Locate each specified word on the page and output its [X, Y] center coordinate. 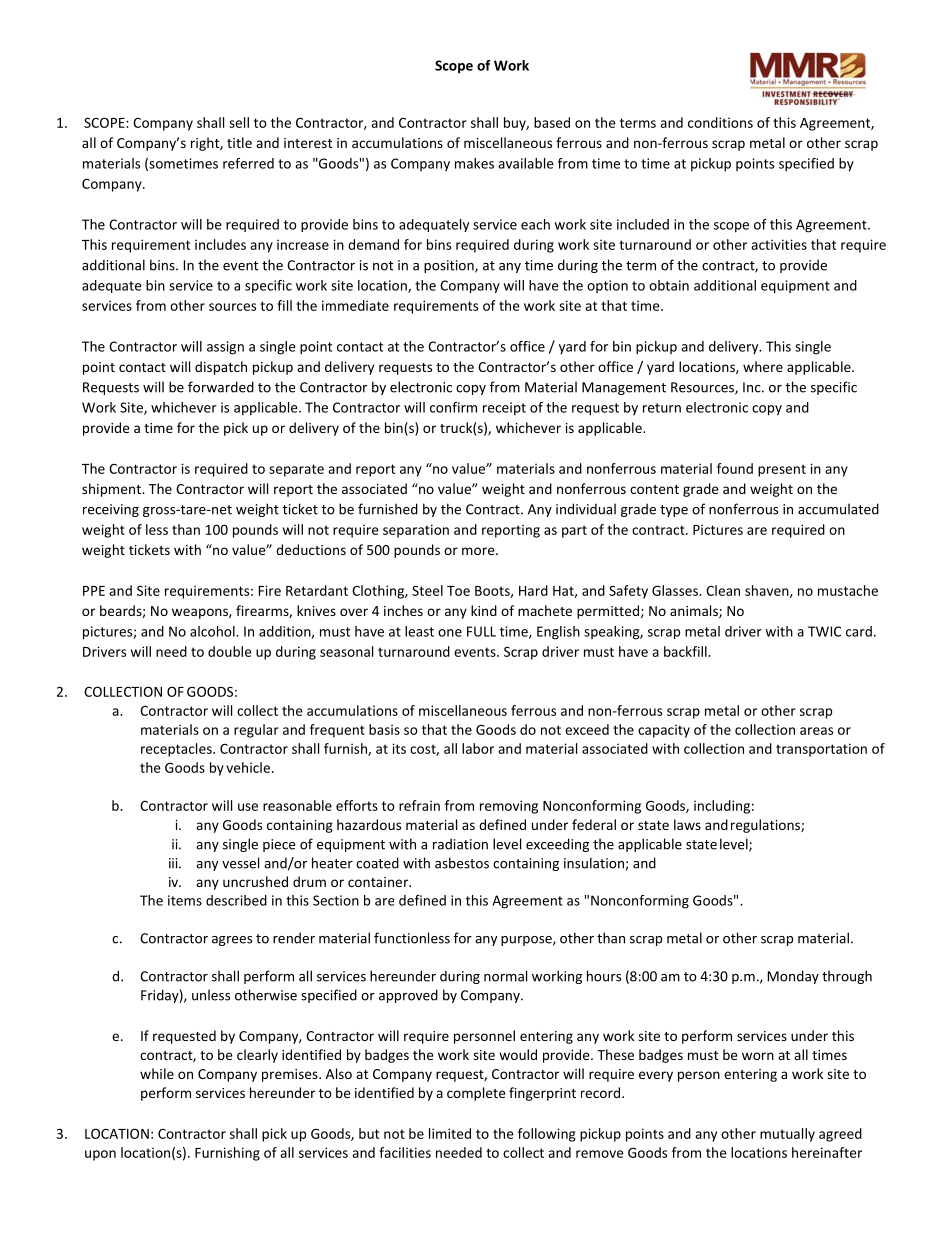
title [239, 142]
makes [474, 163]
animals [695, 611]
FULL [481, 631]
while [157, 1073]
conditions [720, 122]
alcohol [213, 631]
